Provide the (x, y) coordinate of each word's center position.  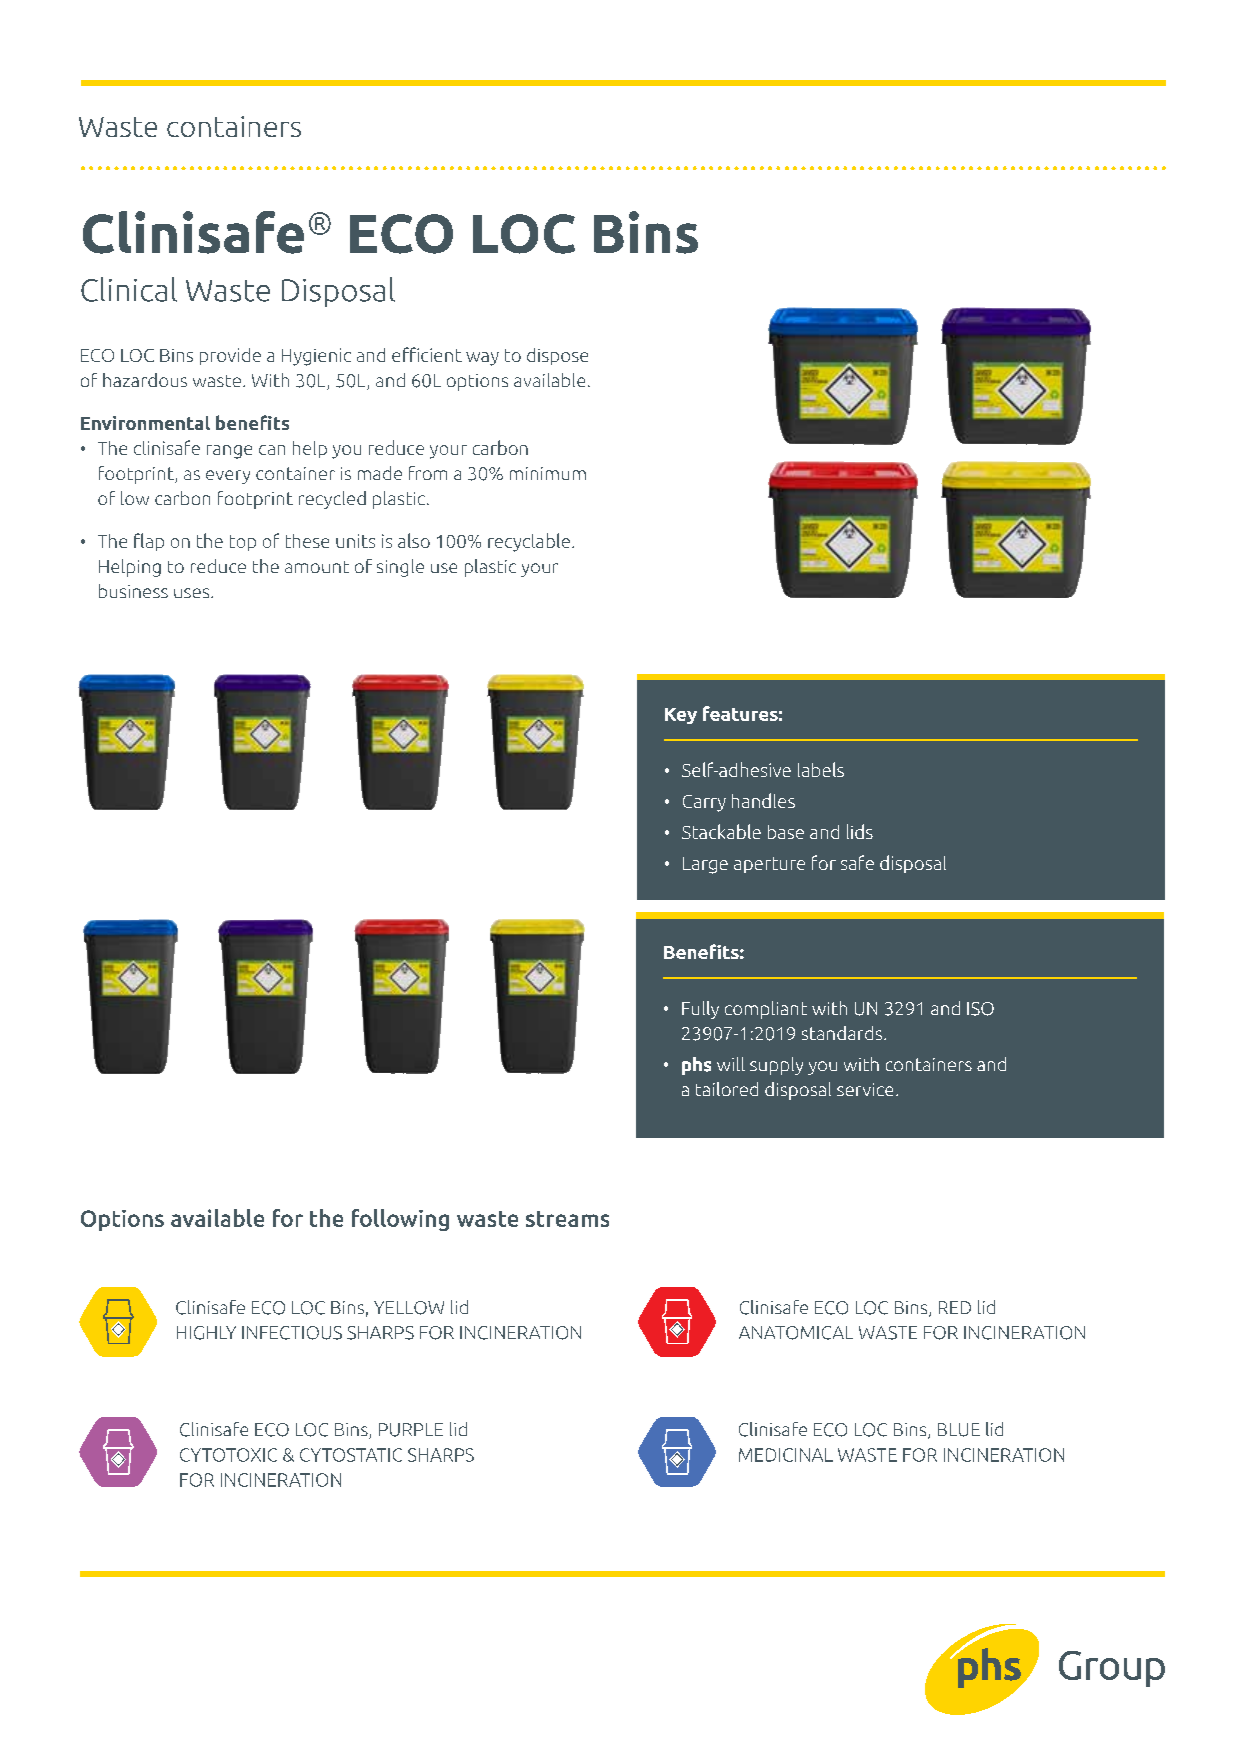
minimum (548, 473)
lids (860, 831)
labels (821, 769)
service (865, 1089)
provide (230, 356)
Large (705, 865)
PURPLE (411, 1430)
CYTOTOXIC (228, 1455)
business (133, 591)
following (400, 1220)
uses (193, 593)
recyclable (529, 542)
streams (567, 1219)
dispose (557, 356)
